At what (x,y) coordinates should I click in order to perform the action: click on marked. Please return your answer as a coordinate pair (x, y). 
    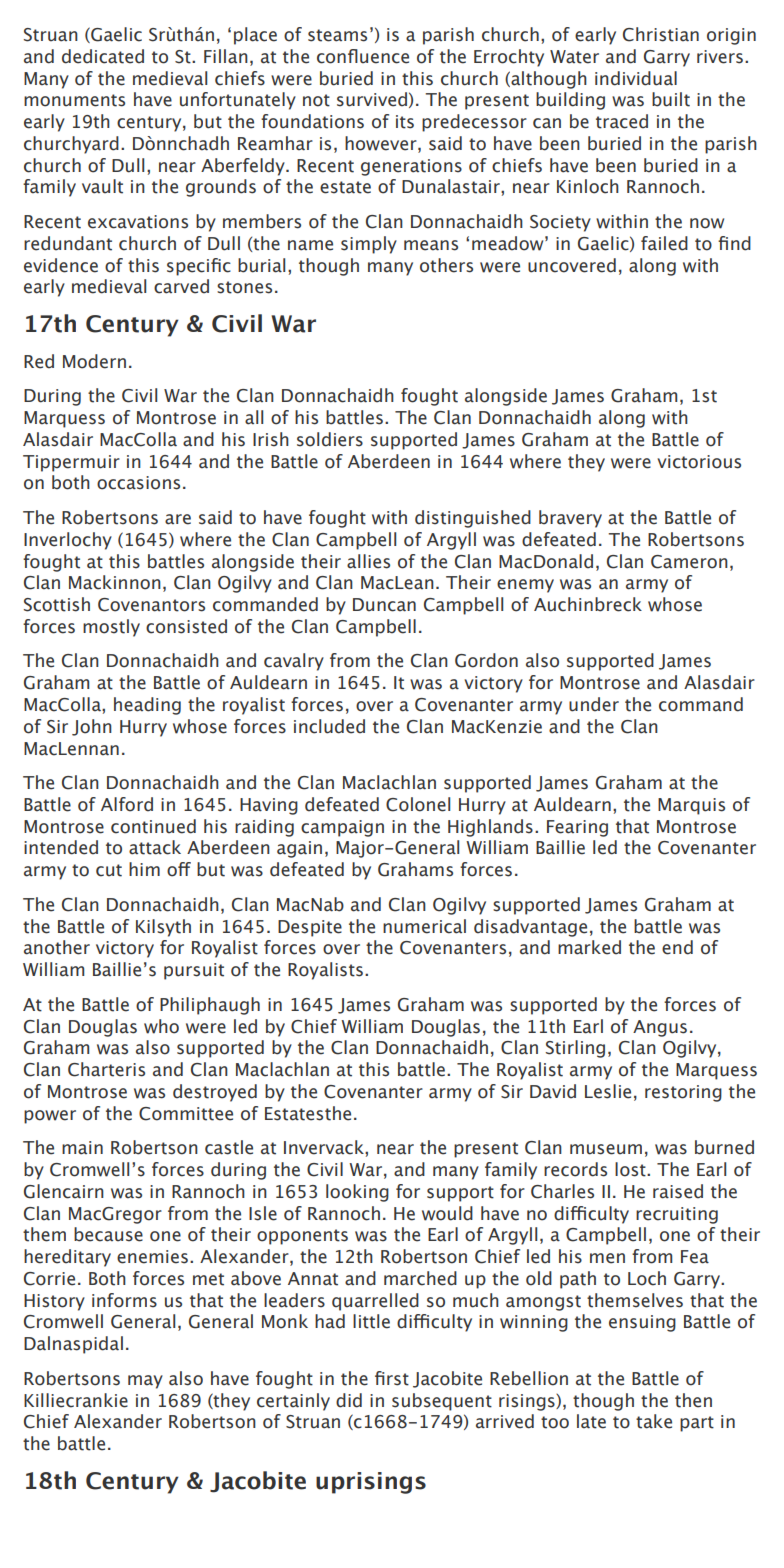
    Looking at the image, I should click on (589, 947).
